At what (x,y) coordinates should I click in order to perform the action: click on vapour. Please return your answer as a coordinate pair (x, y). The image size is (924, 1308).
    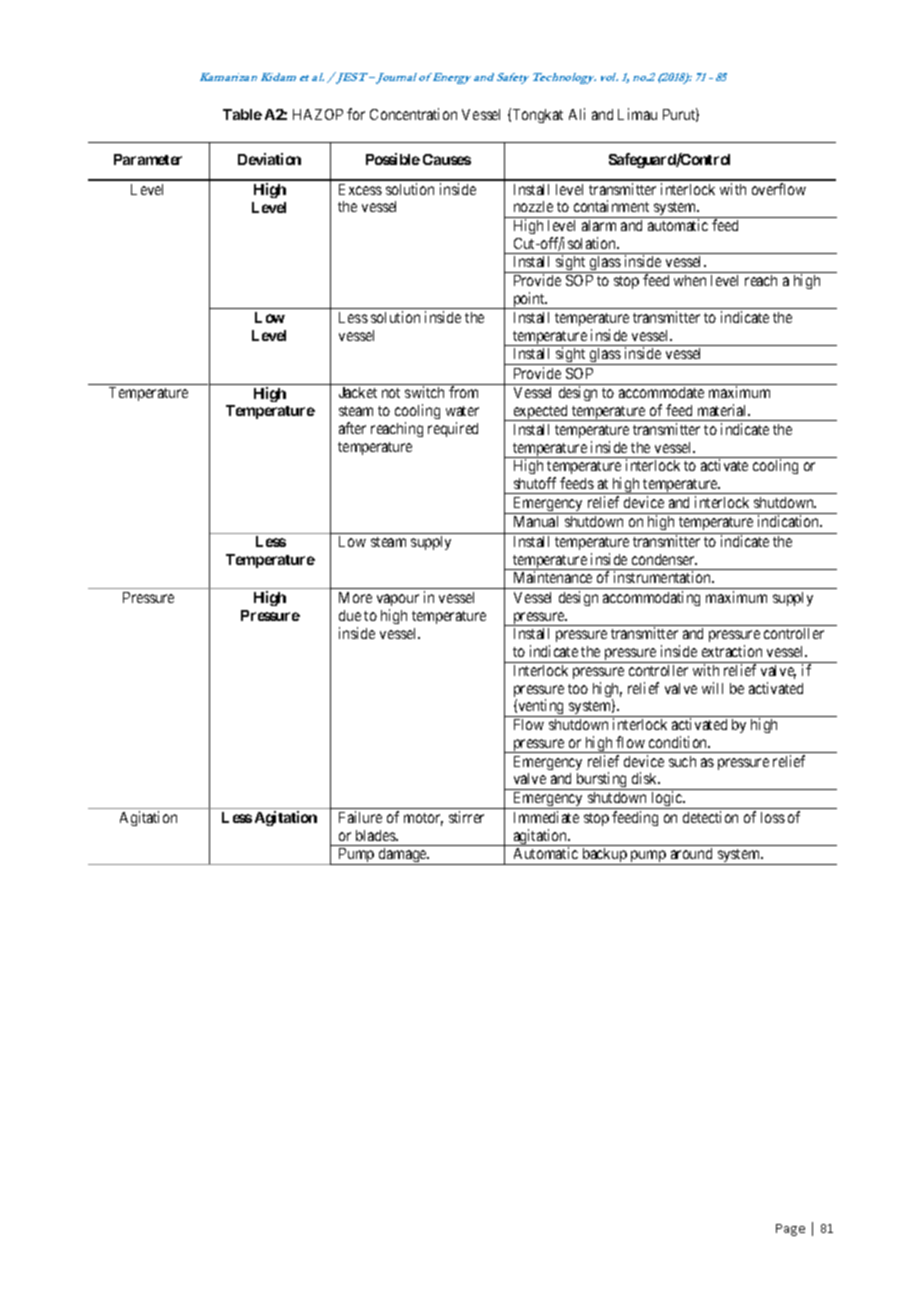
    Looking at the image, I should click on (398, 600).
